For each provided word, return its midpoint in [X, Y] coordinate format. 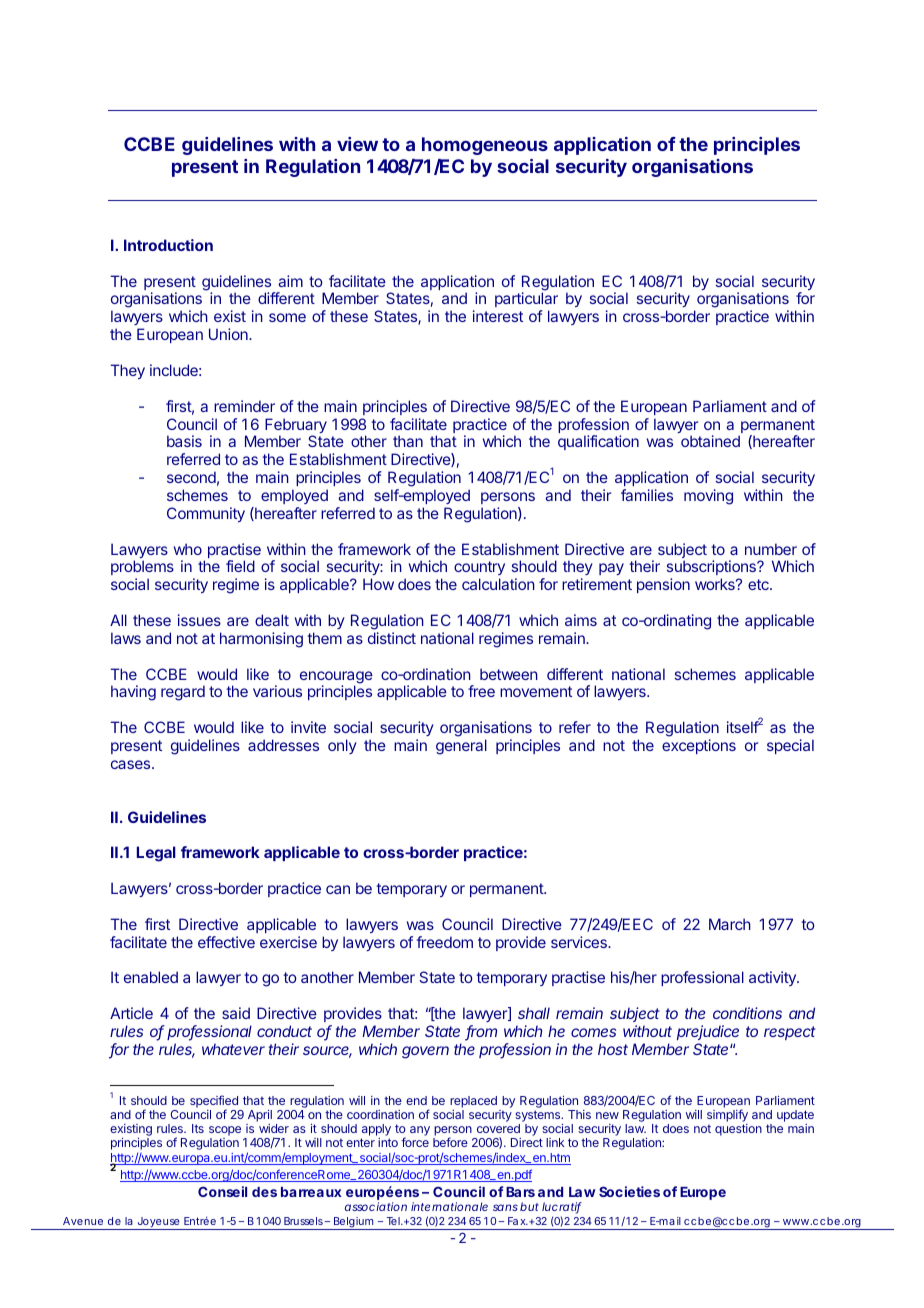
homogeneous [485, 146]
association [376, 1206]
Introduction [168, 245]
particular [526, 301]
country [479, 570]
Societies [629, 1191]
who [188, 549]
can [338, 889]
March [730, 924]
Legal [156, 854]
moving [708, 497]
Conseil [222, 1191]
